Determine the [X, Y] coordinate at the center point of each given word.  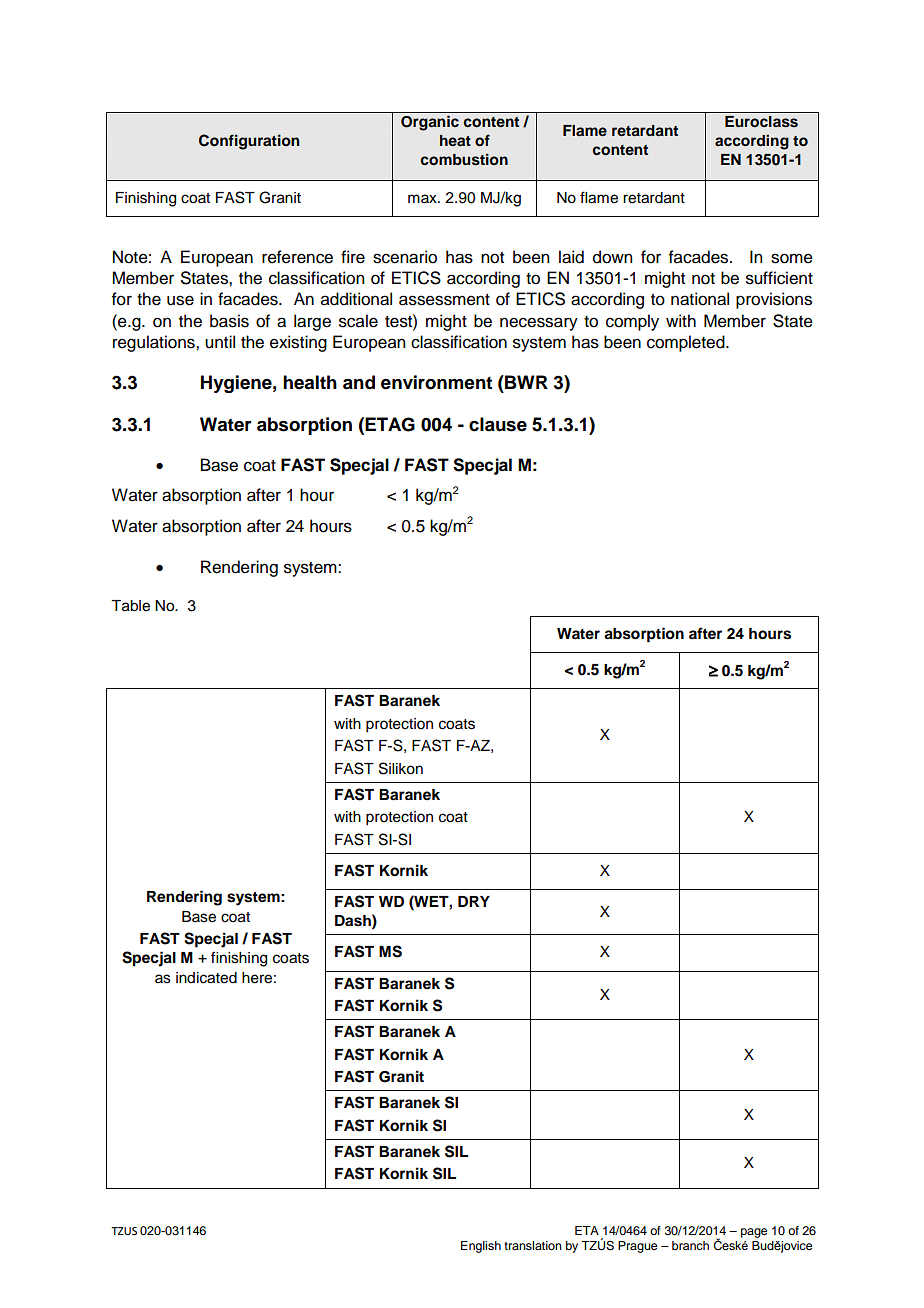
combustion [464, 159]
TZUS [124, 1231]
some [792, 258]
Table [130, 606]
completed [687, 343]
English [481, 1247]
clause [498, 424]
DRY [474, 901]
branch [690, 1245]
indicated [206, 978]
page [754, 1233]
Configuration [249, 142]
